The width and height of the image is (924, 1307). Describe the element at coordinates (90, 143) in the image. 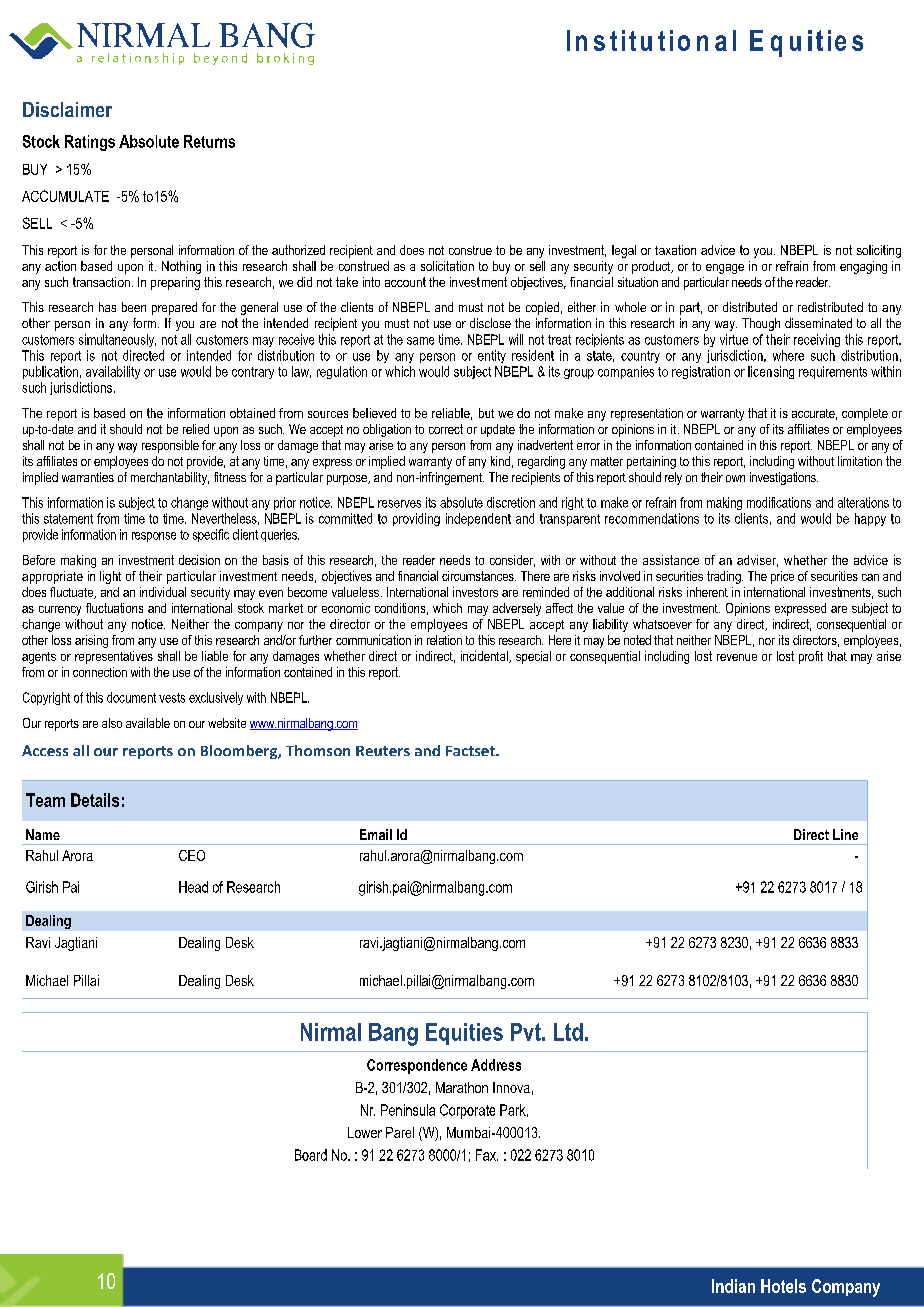

I see `Ratings` at that location.
